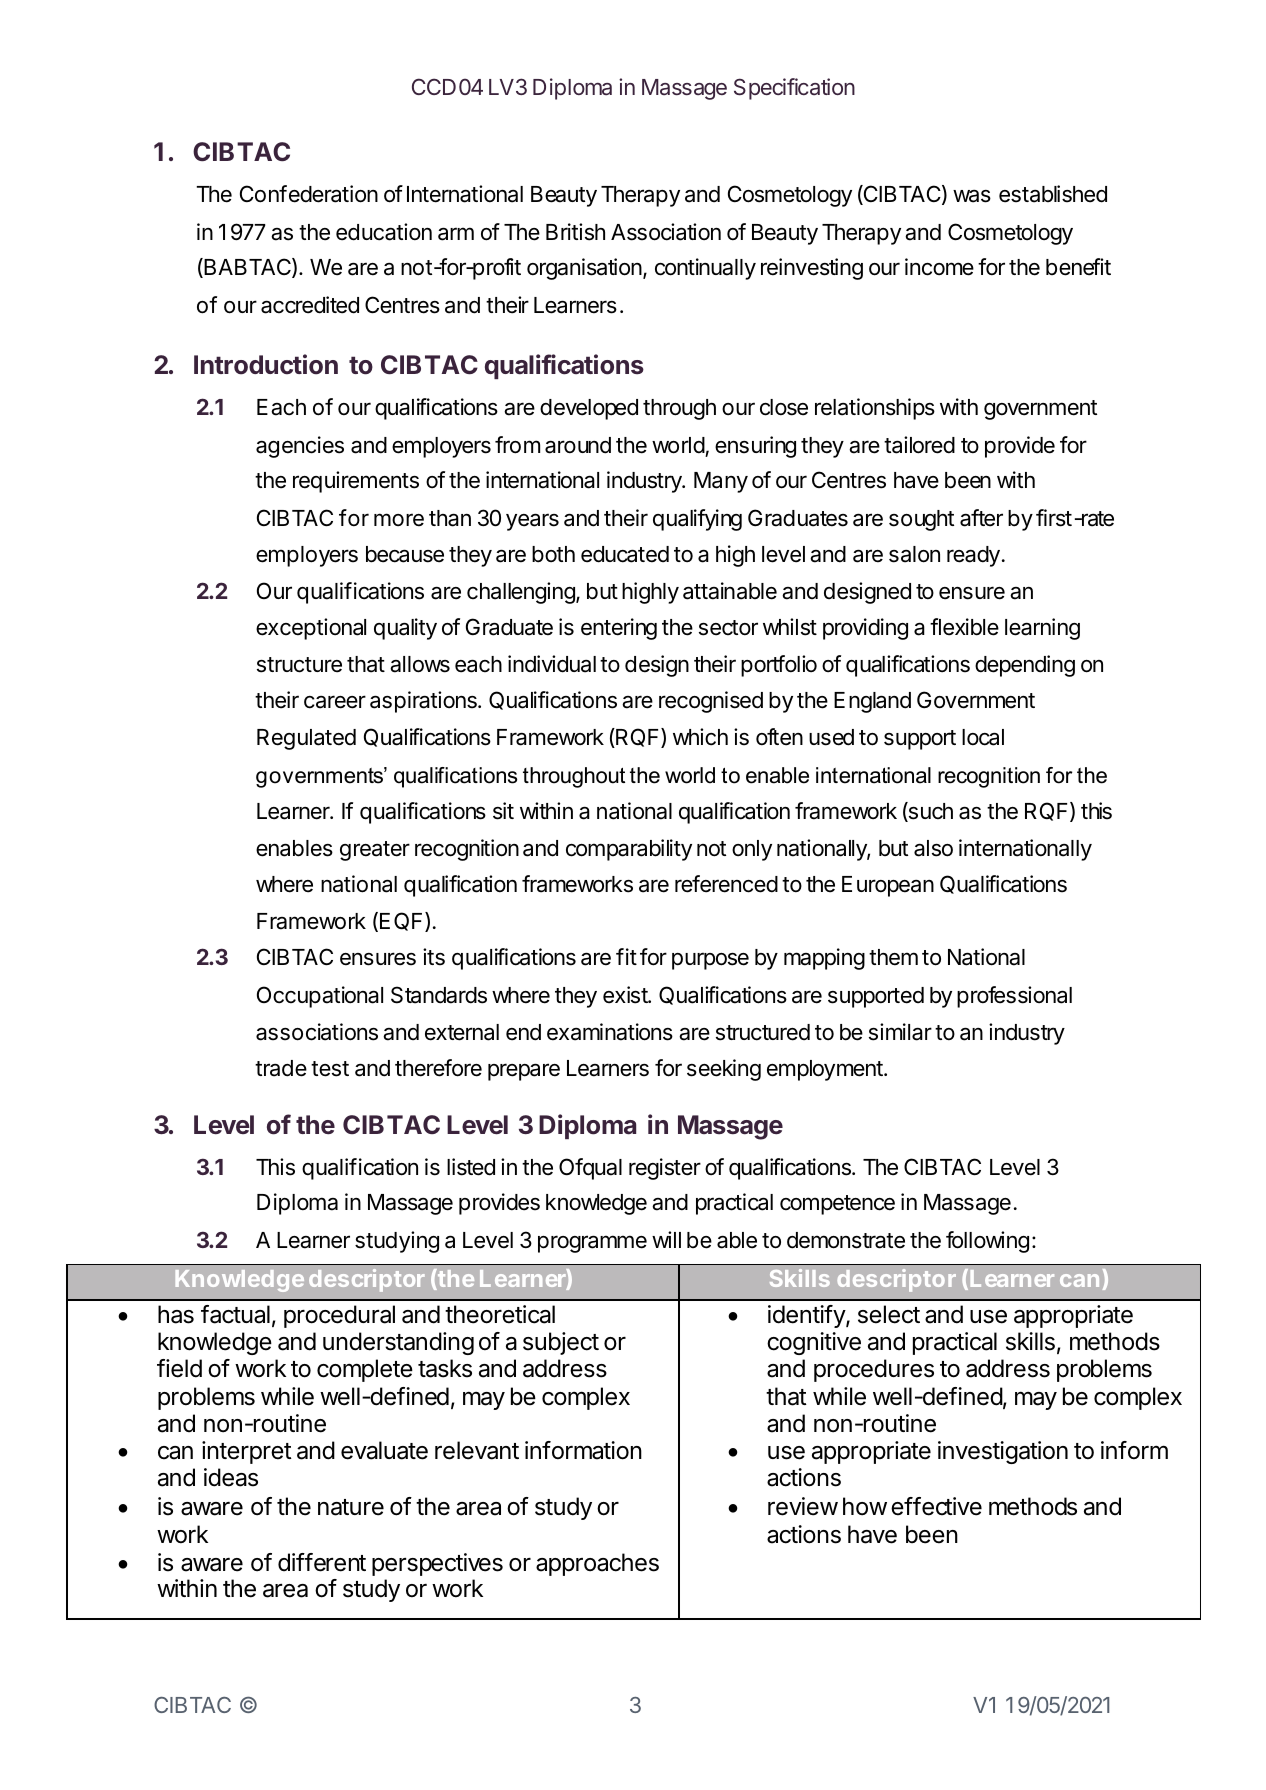 This screenshot has width=1266, height=1790. Describe the element at coordinates (619, 629) in the screenshot. I see `entering` at that location.
